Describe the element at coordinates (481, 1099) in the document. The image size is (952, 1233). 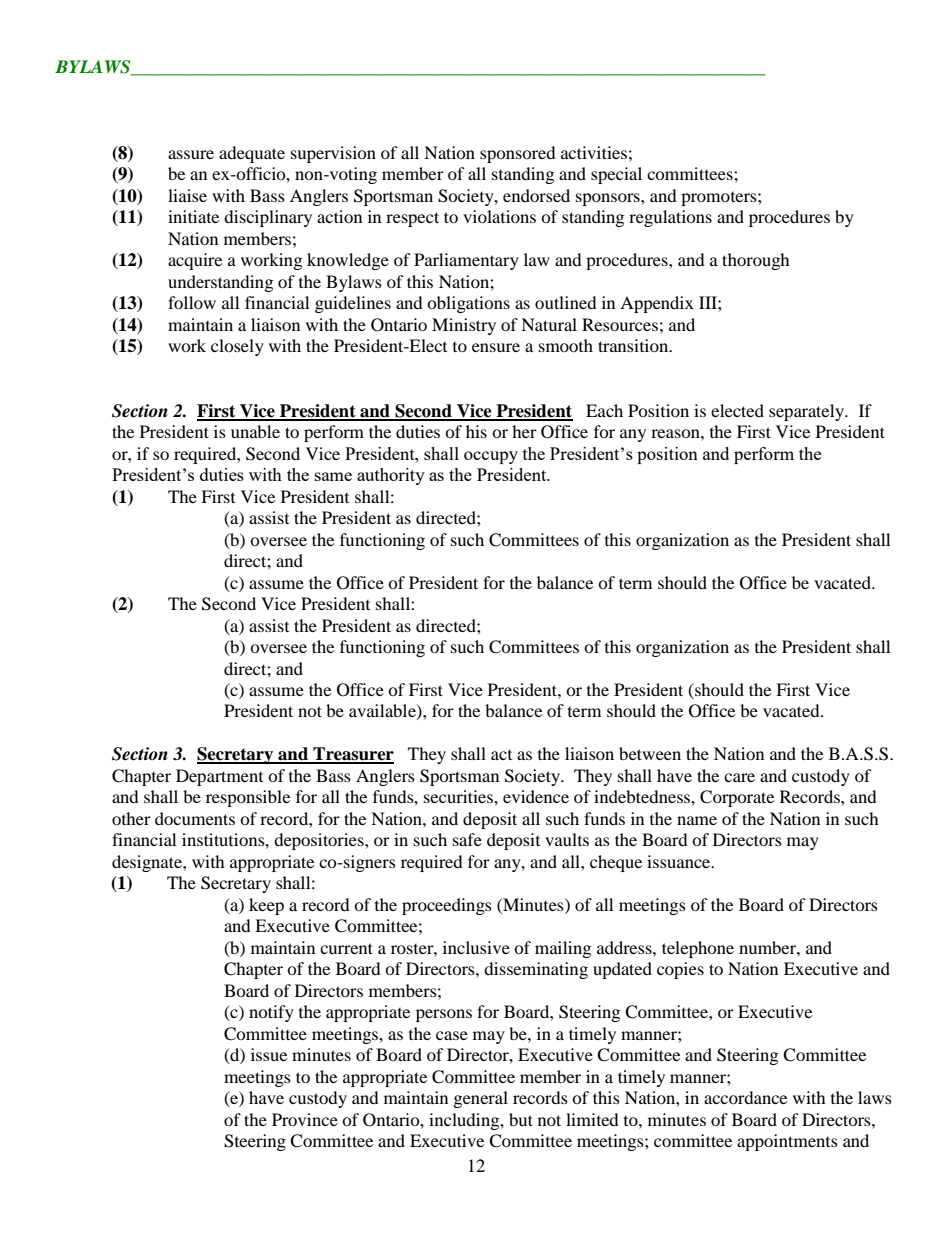
I see `general` at that location.
